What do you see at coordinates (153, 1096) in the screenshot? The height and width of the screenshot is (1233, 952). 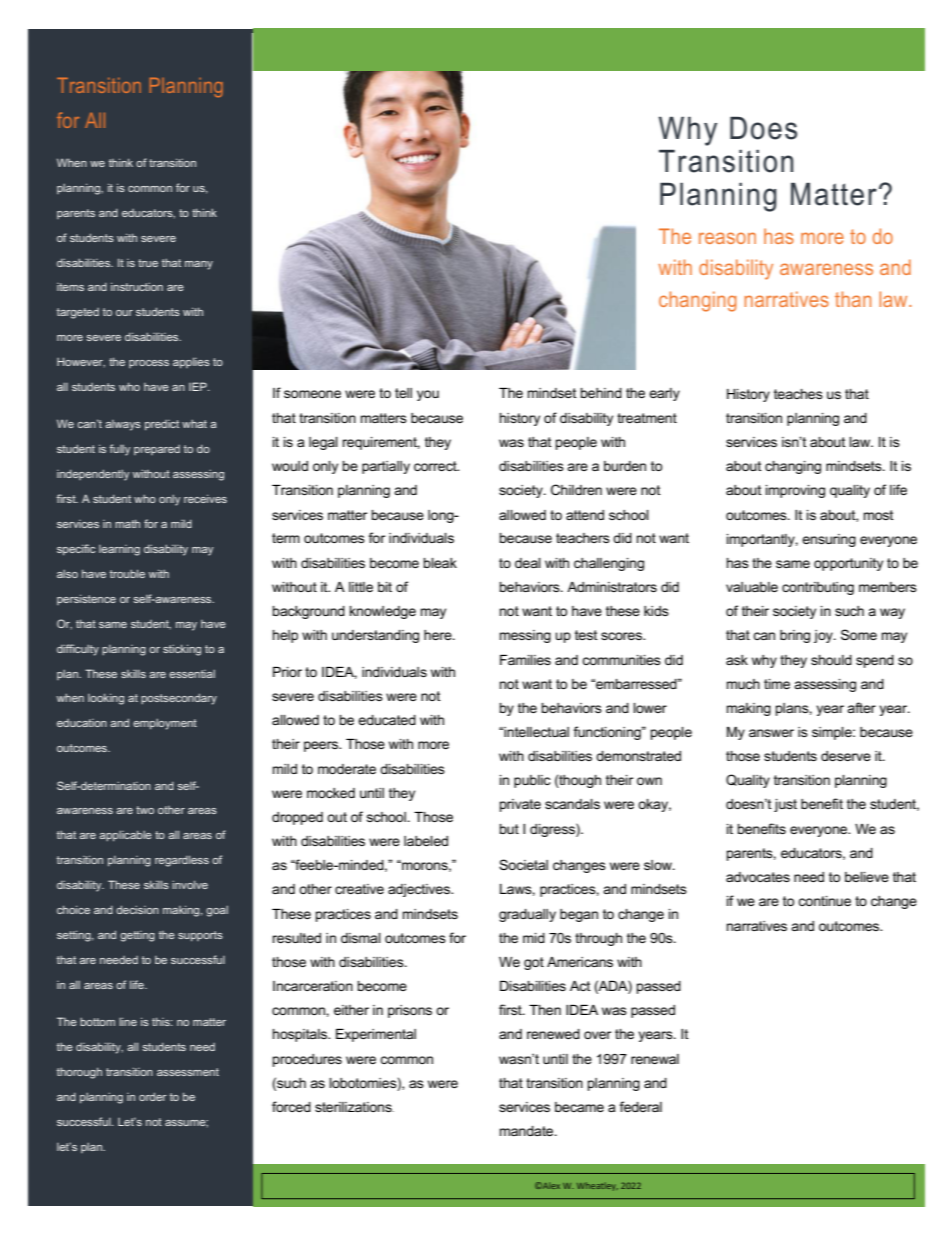 I see `order` at bounding box center [153, 1096].
